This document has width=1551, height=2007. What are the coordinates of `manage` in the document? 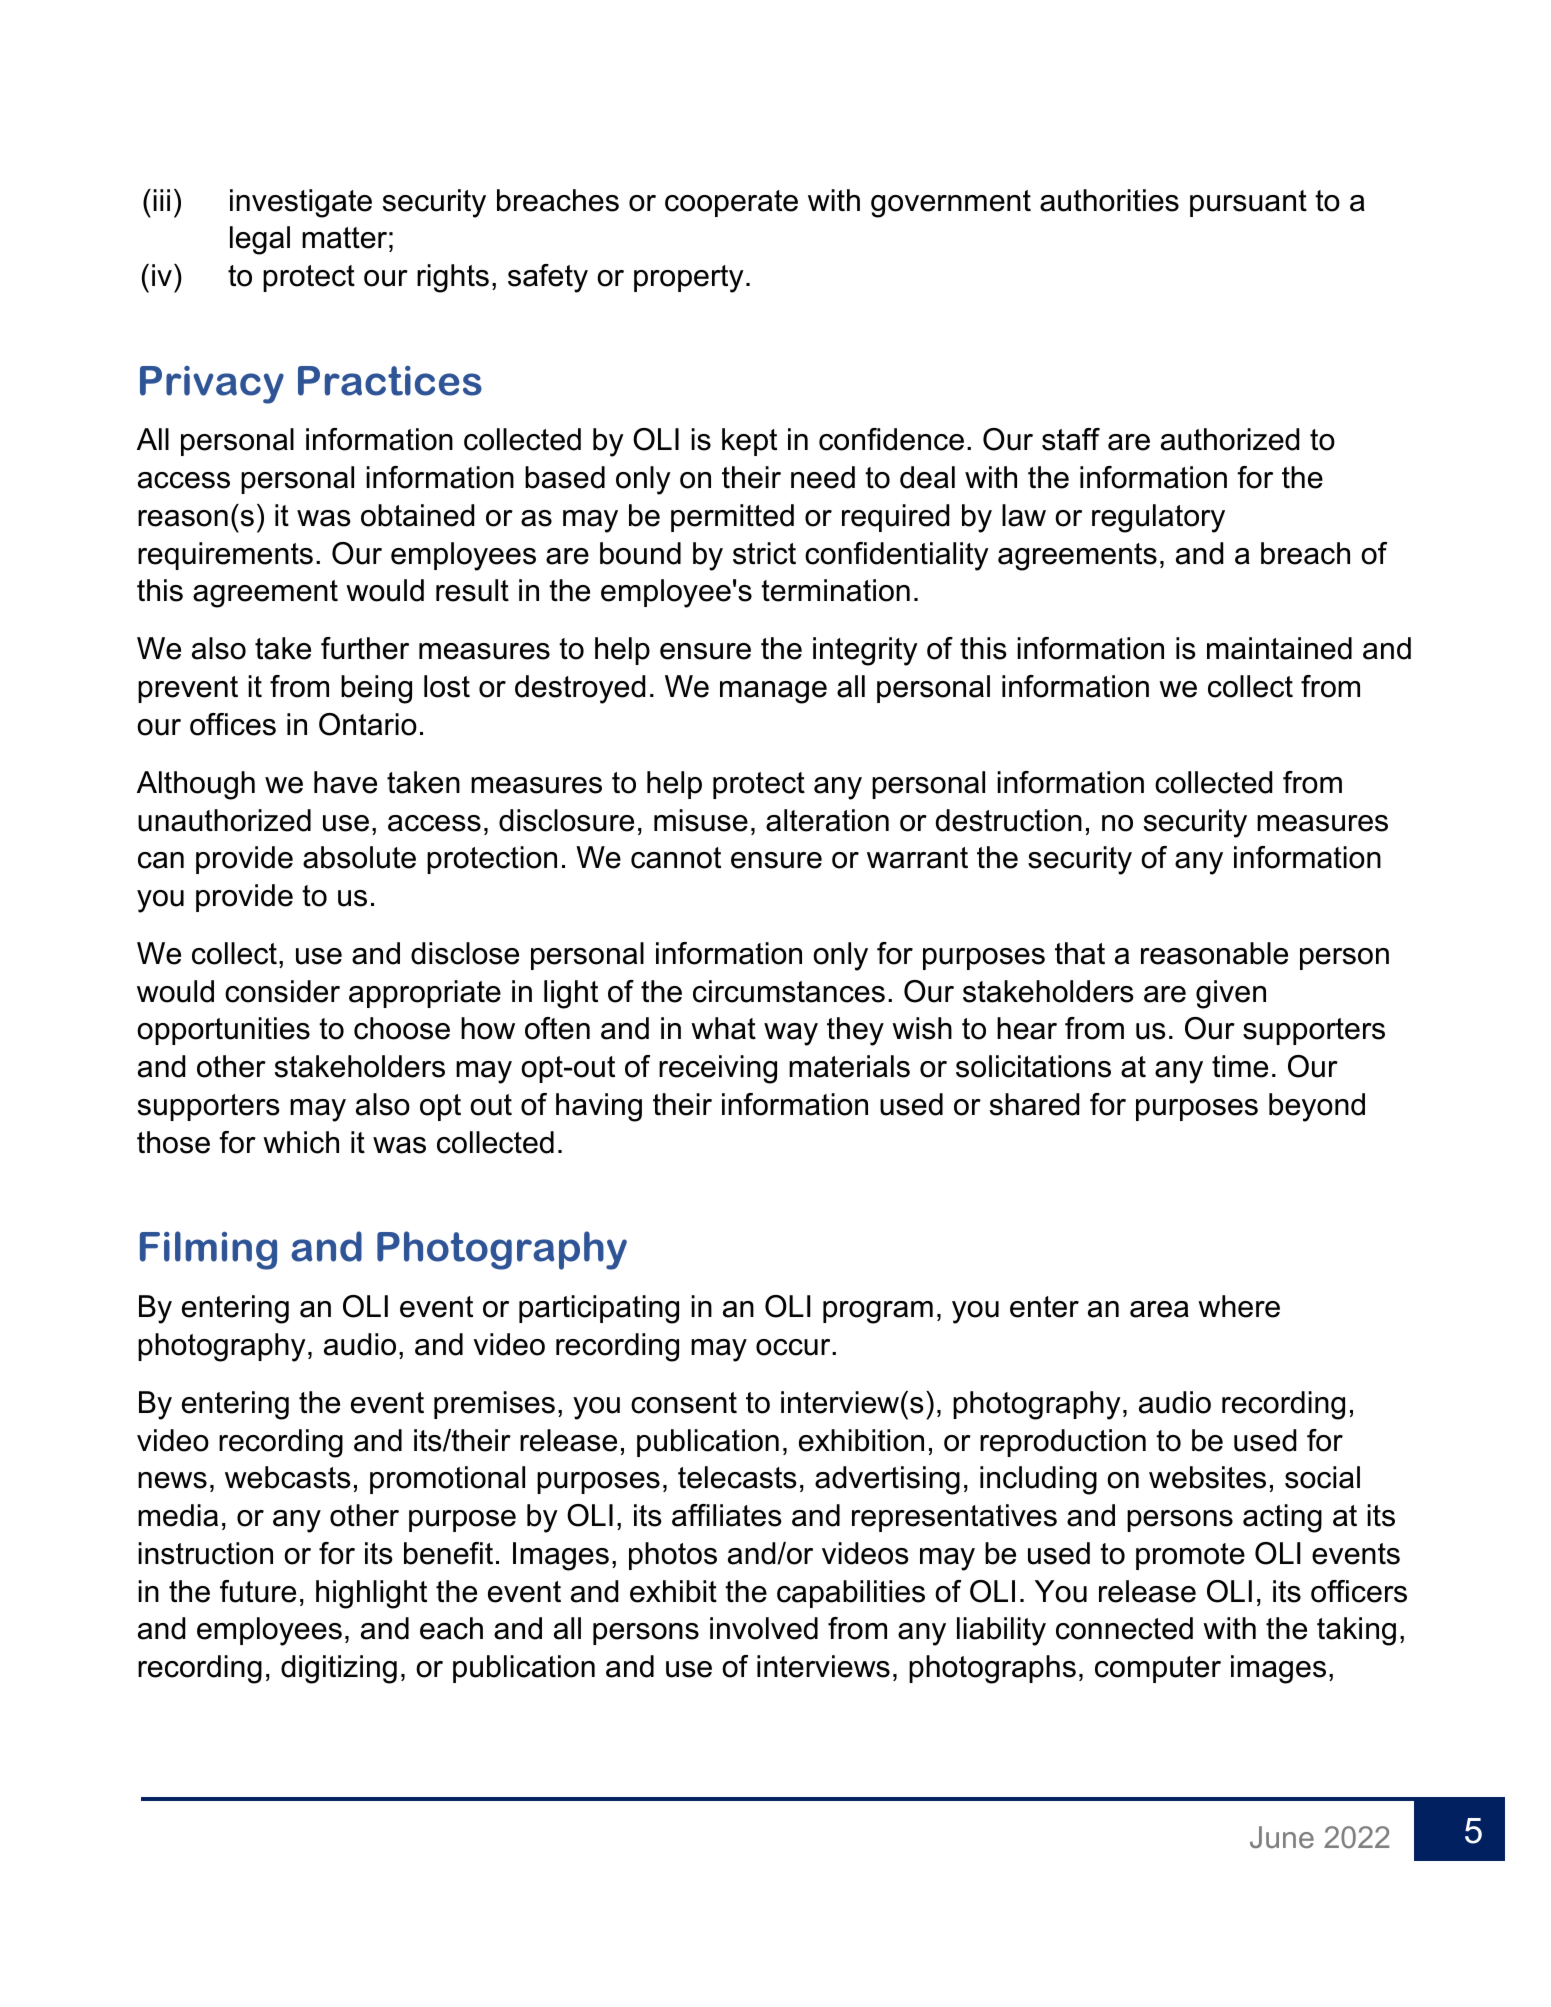 It's located at (773, 692).
